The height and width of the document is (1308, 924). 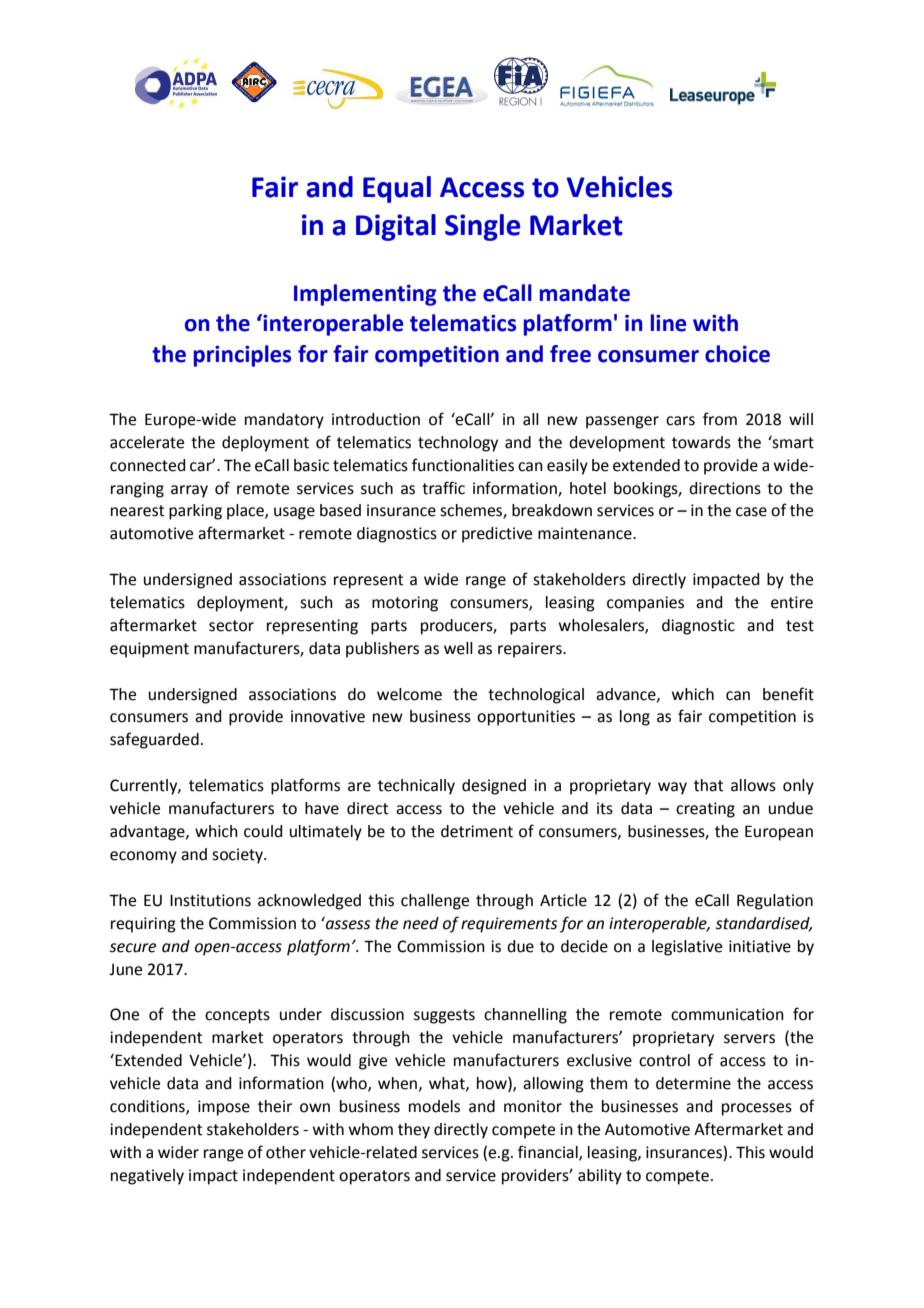 What do you see at coordinates (414, 1131) in the document?
I see `they` at bounding box center [414, 1131].
